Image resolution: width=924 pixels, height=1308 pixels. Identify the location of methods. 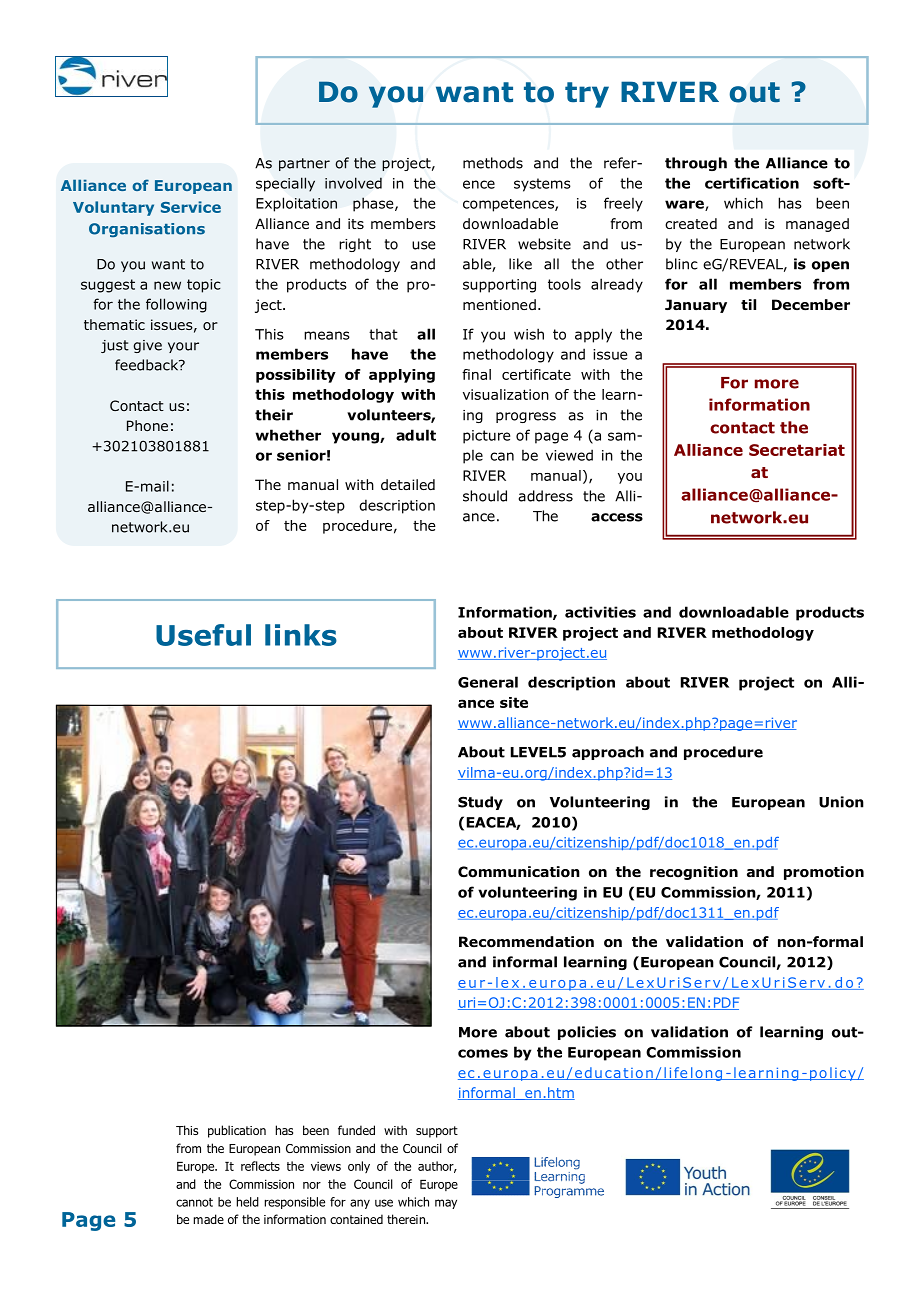
(493, 163).
